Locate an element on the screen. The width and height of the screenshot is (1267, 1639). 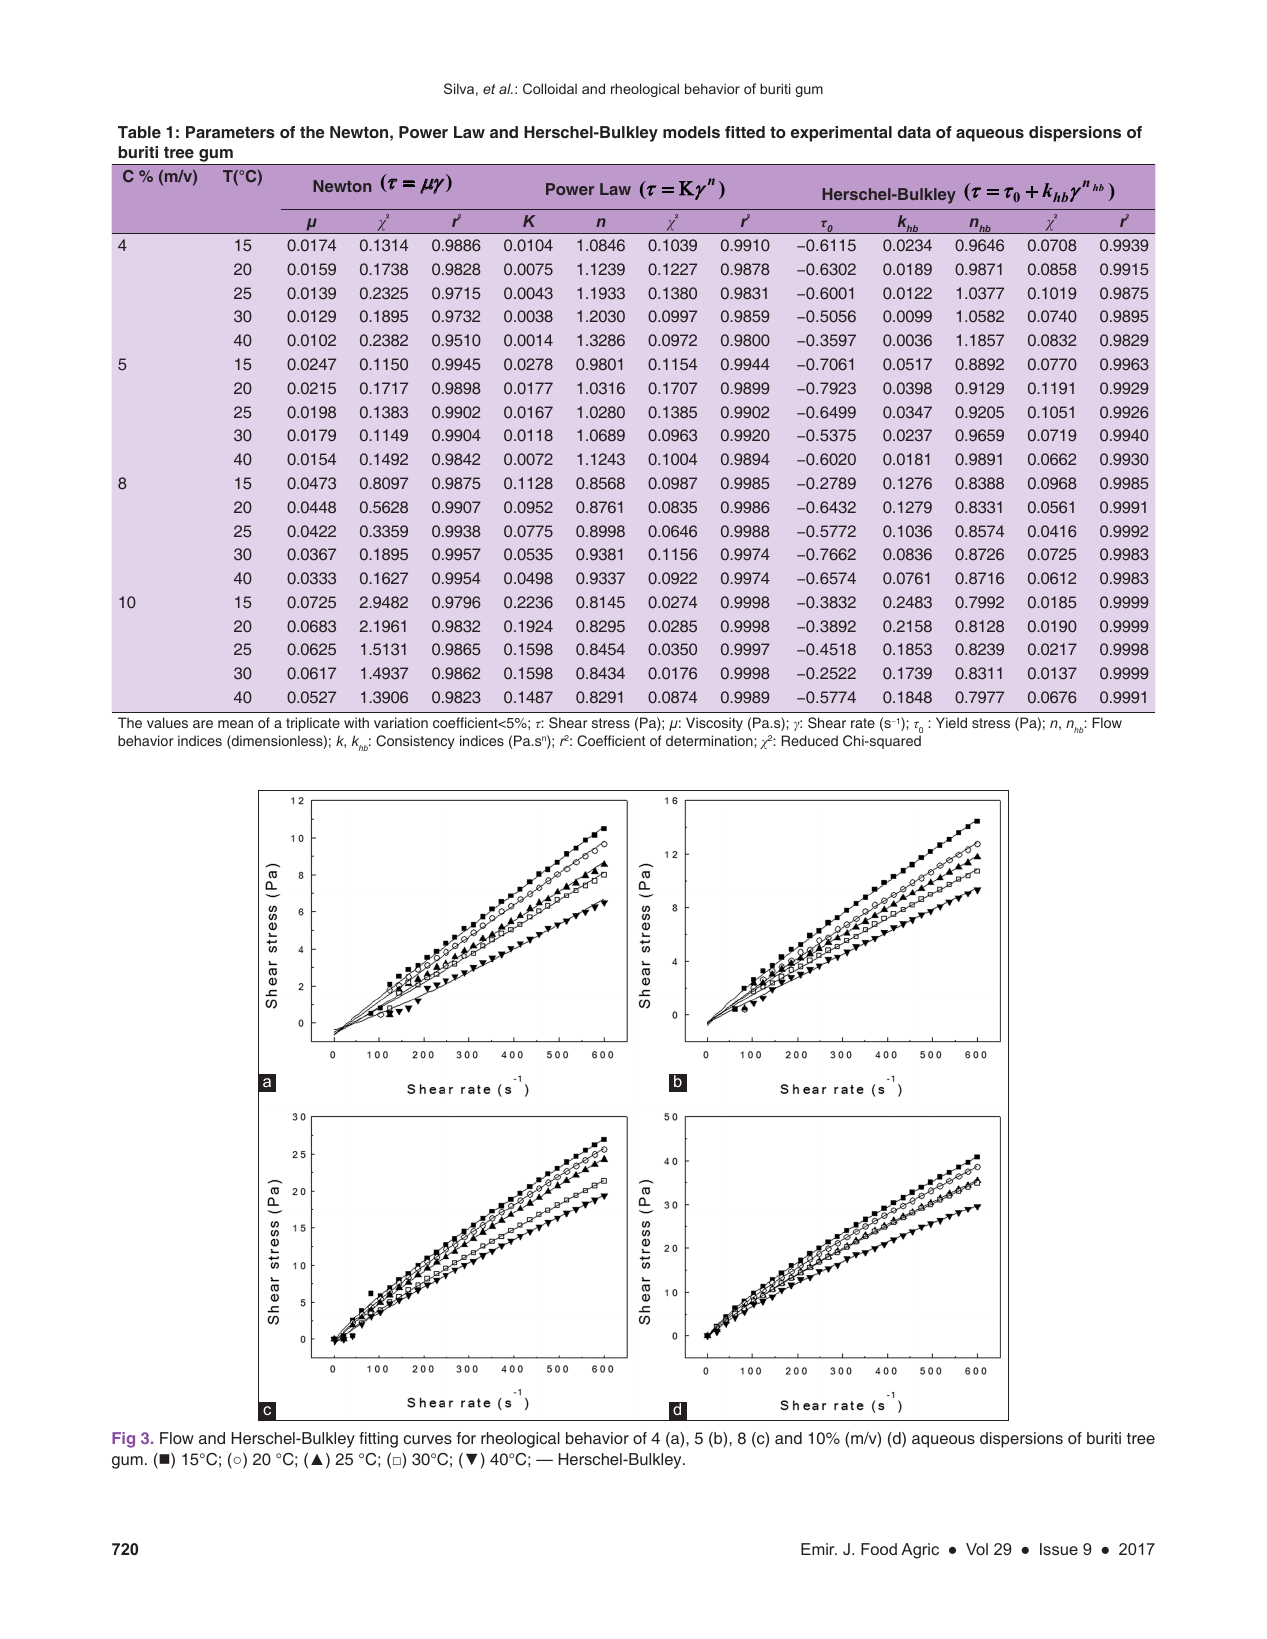
Vol is located at coordinates (977, 1549).
